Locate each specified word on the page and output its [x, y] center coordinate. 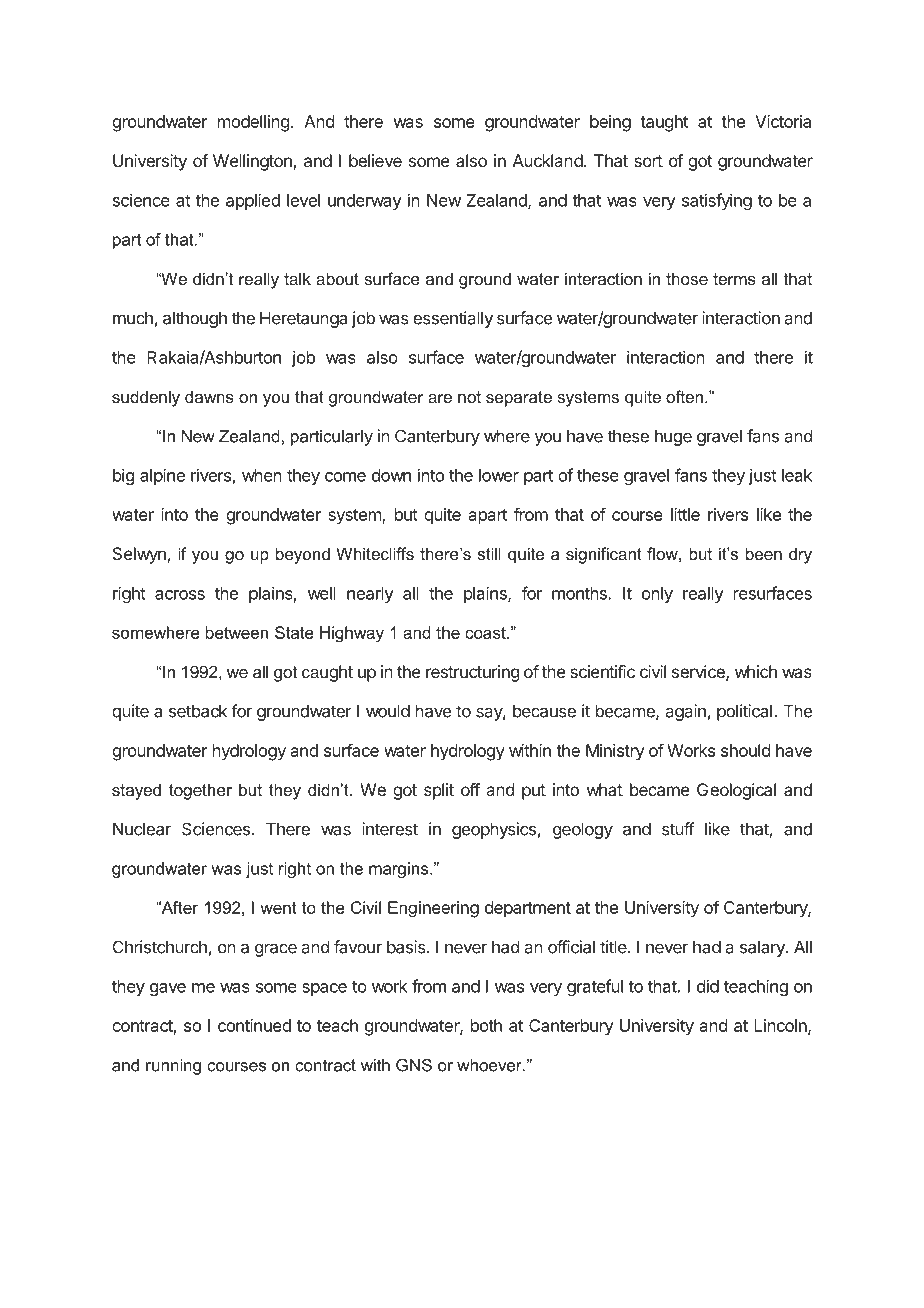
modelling [253, 123]
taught [664, 123]
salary [763, 948]
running [173, 1067]
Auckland [548, 160]
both [486, 1025]
